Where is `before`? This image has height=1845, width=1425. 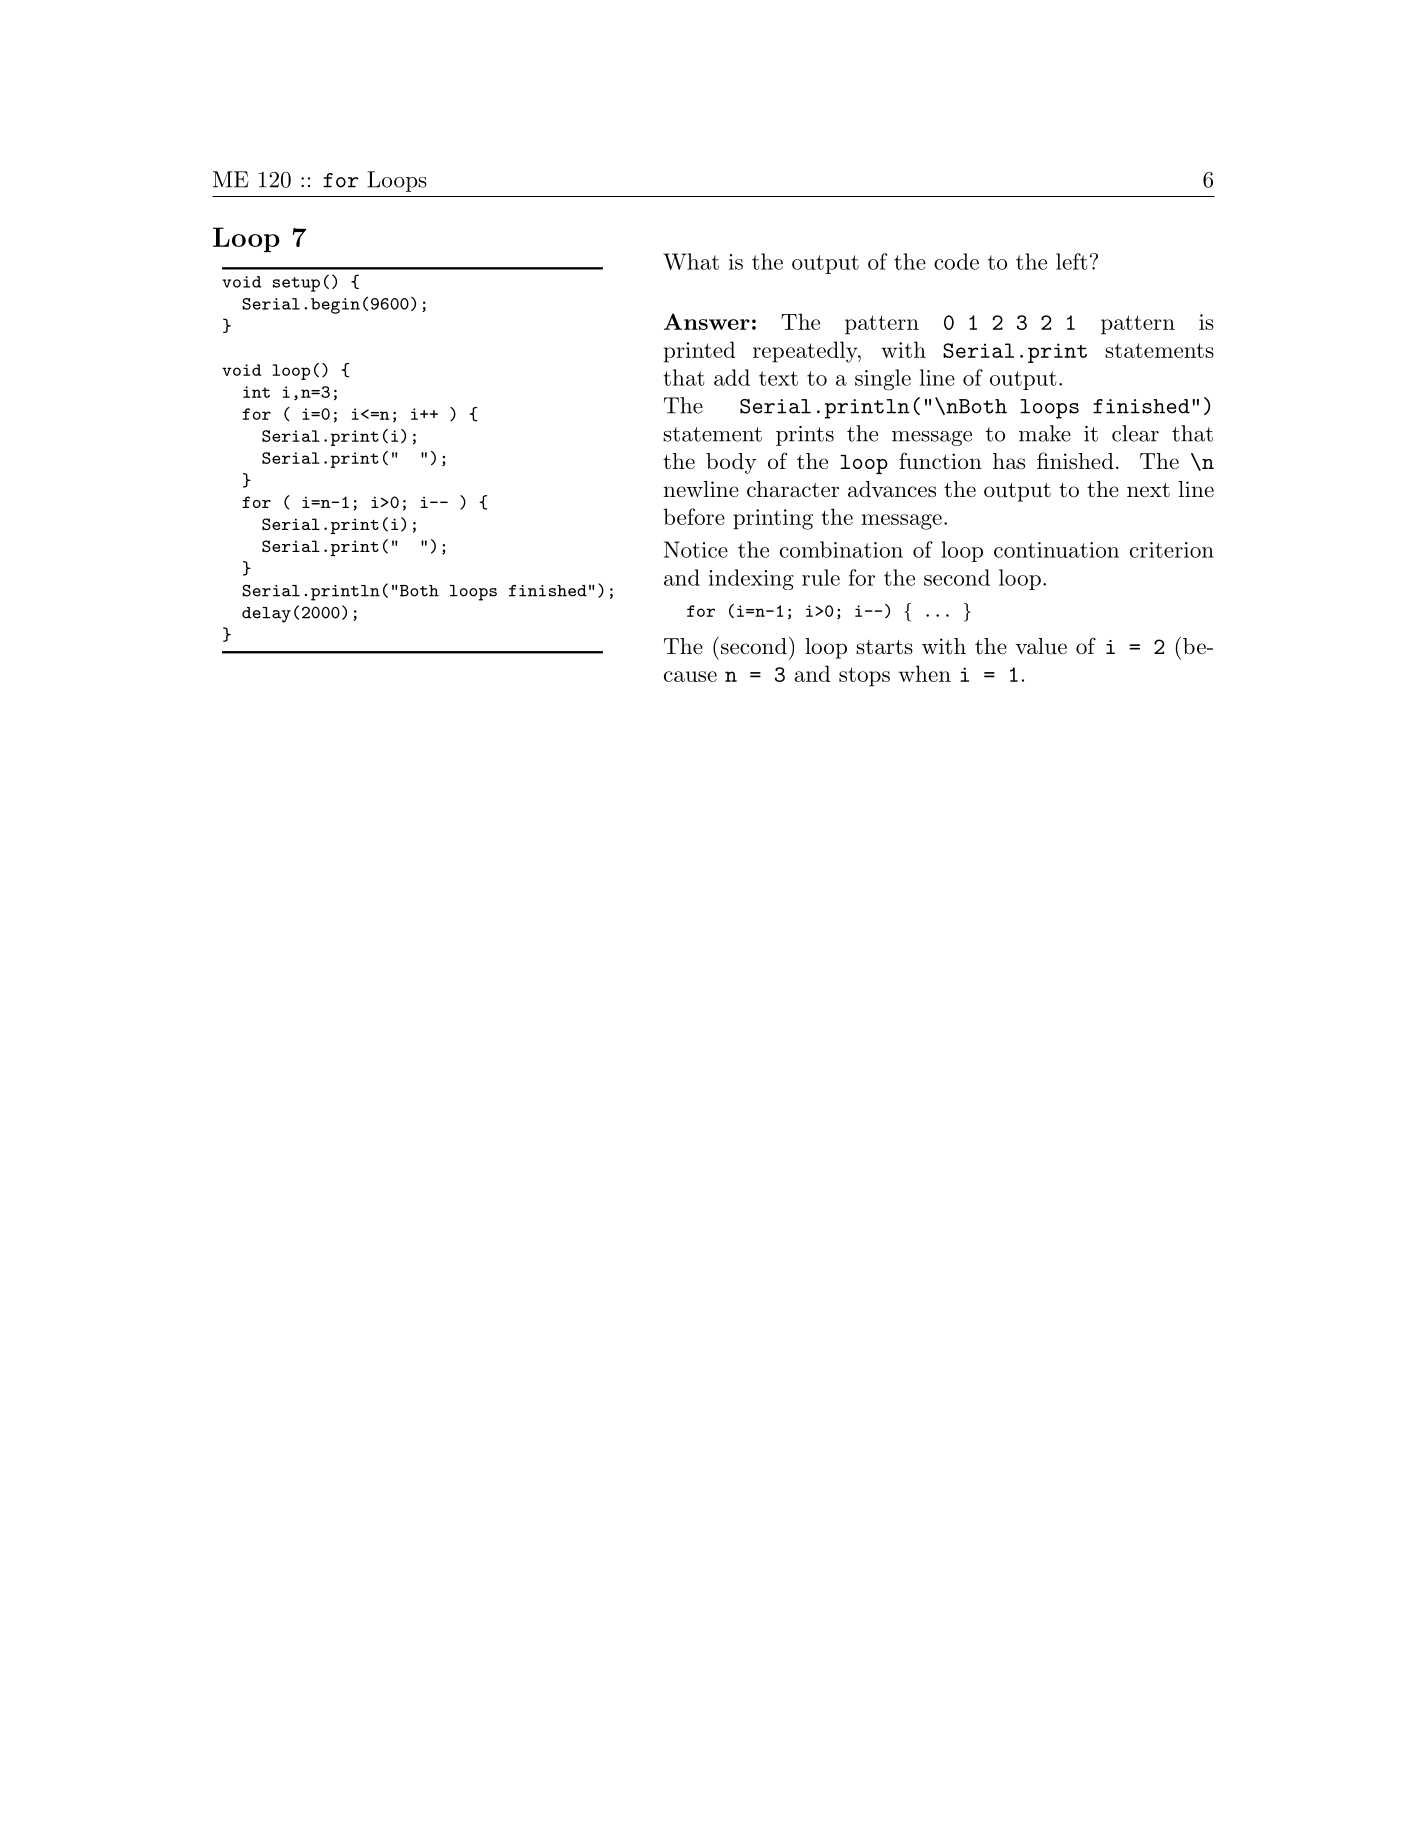 before is located at coordinates (694, 516).
